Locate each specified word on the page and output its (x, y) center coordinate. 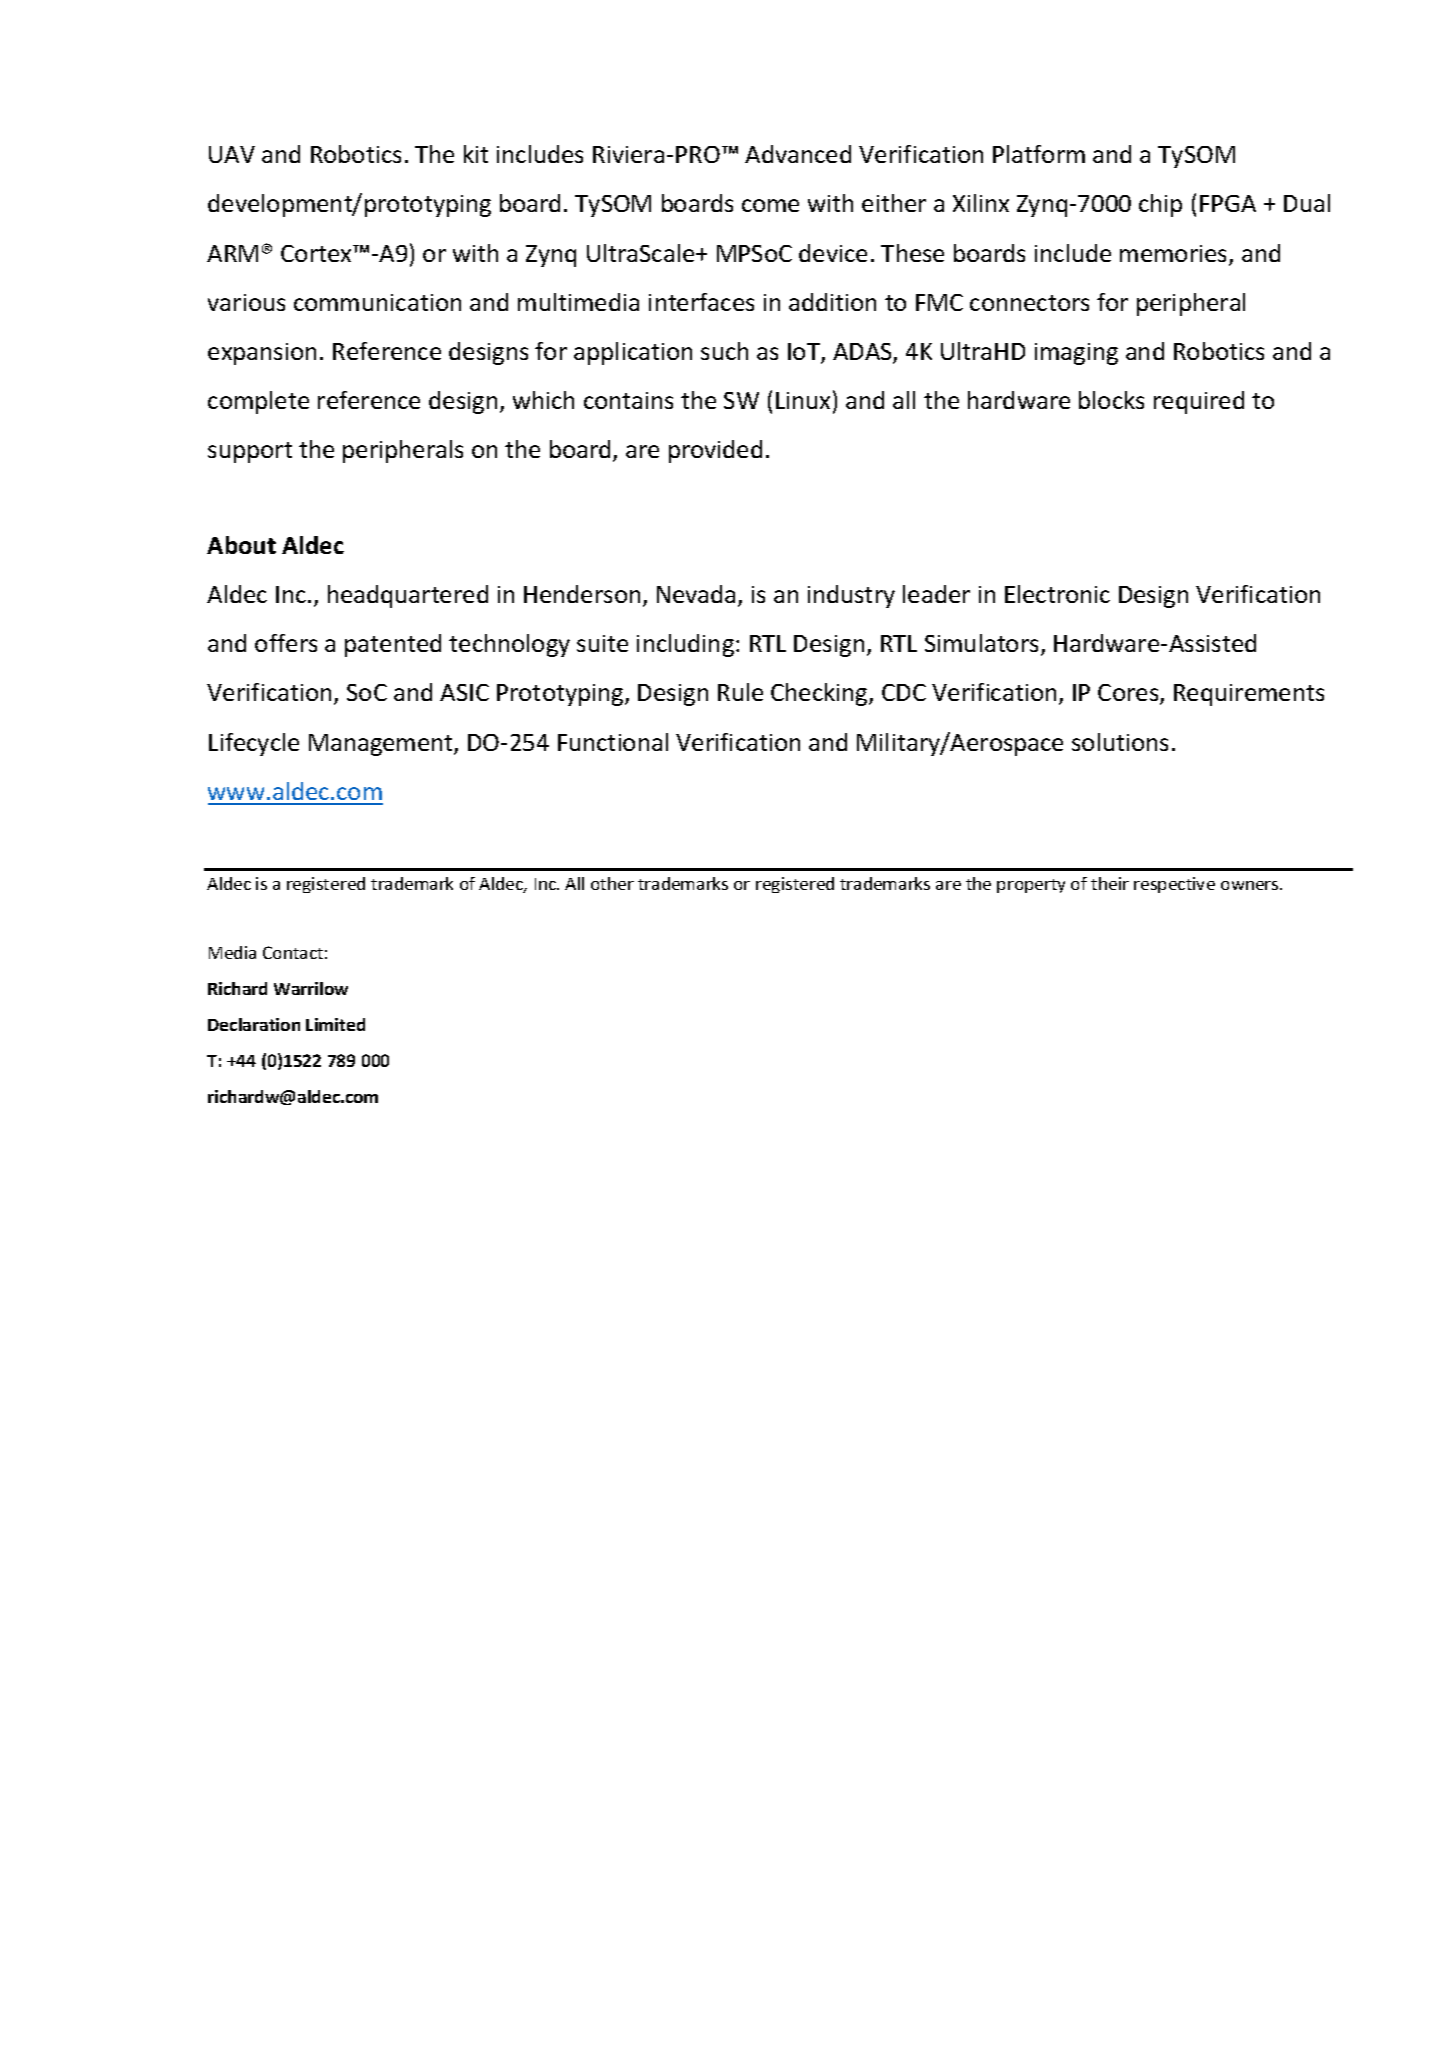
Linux (803, 400)
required (1199, 402)
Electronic (1057, 594)
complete (258, 402)
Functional (613, 742)
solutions (1120, 742)
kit (476, 154)
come (770, 205)
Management (382, 745)
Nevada (696, 594)
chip (1160, 205)
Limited (335, 1024)
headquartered (408, 596)
